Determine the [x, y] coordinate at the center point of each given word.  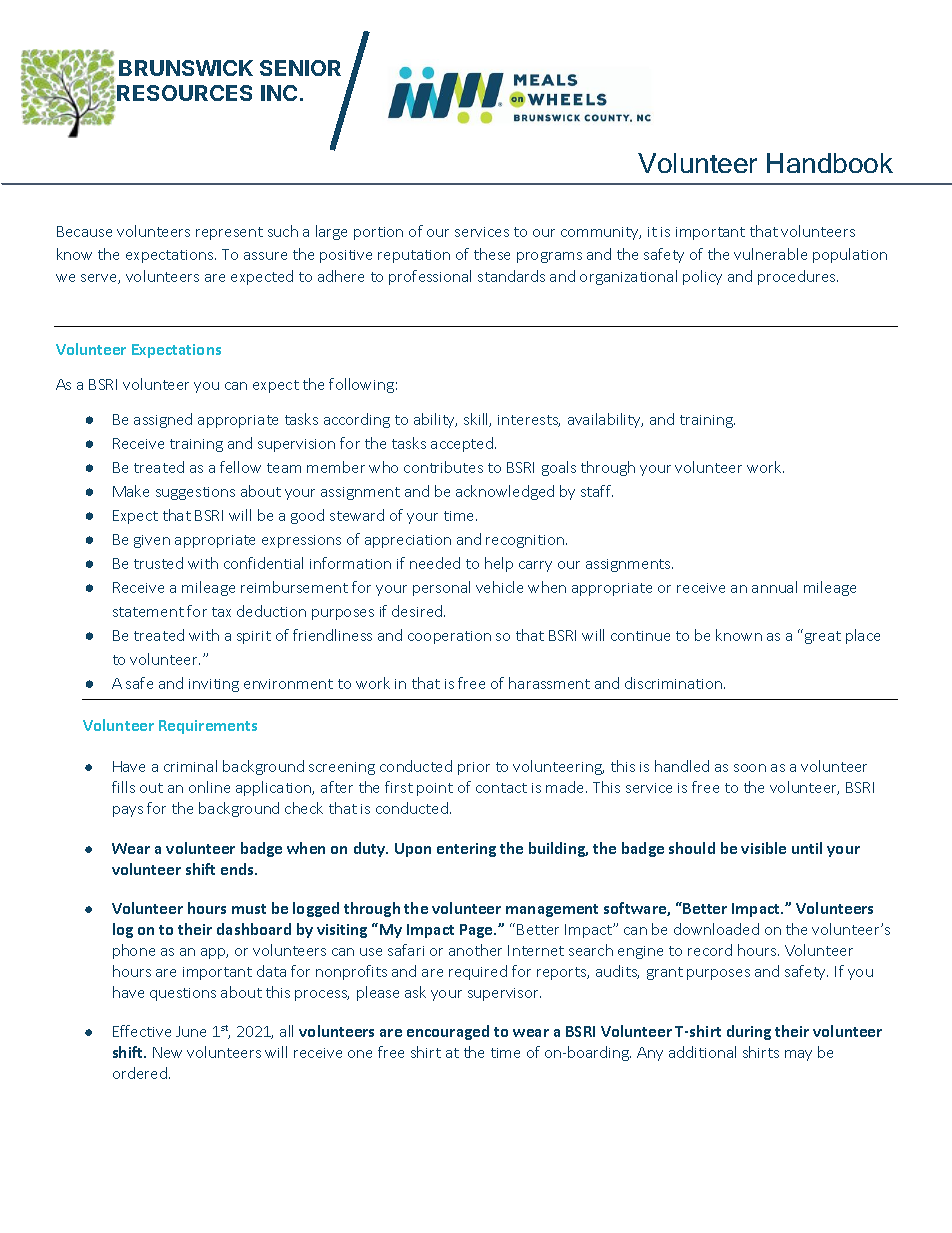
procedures [798, 277]
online [209, 787]
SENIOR [300, 68]
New [167, 1052]
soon [750, 768]
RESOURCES [184, 93]
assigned [163, 420]
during [749, 1032]
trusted [158, 563]
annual [774, 587]
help [499, 564]
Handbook [830, 163]
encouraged [448, 1032]
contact [501, 788]
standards [511, 276]
